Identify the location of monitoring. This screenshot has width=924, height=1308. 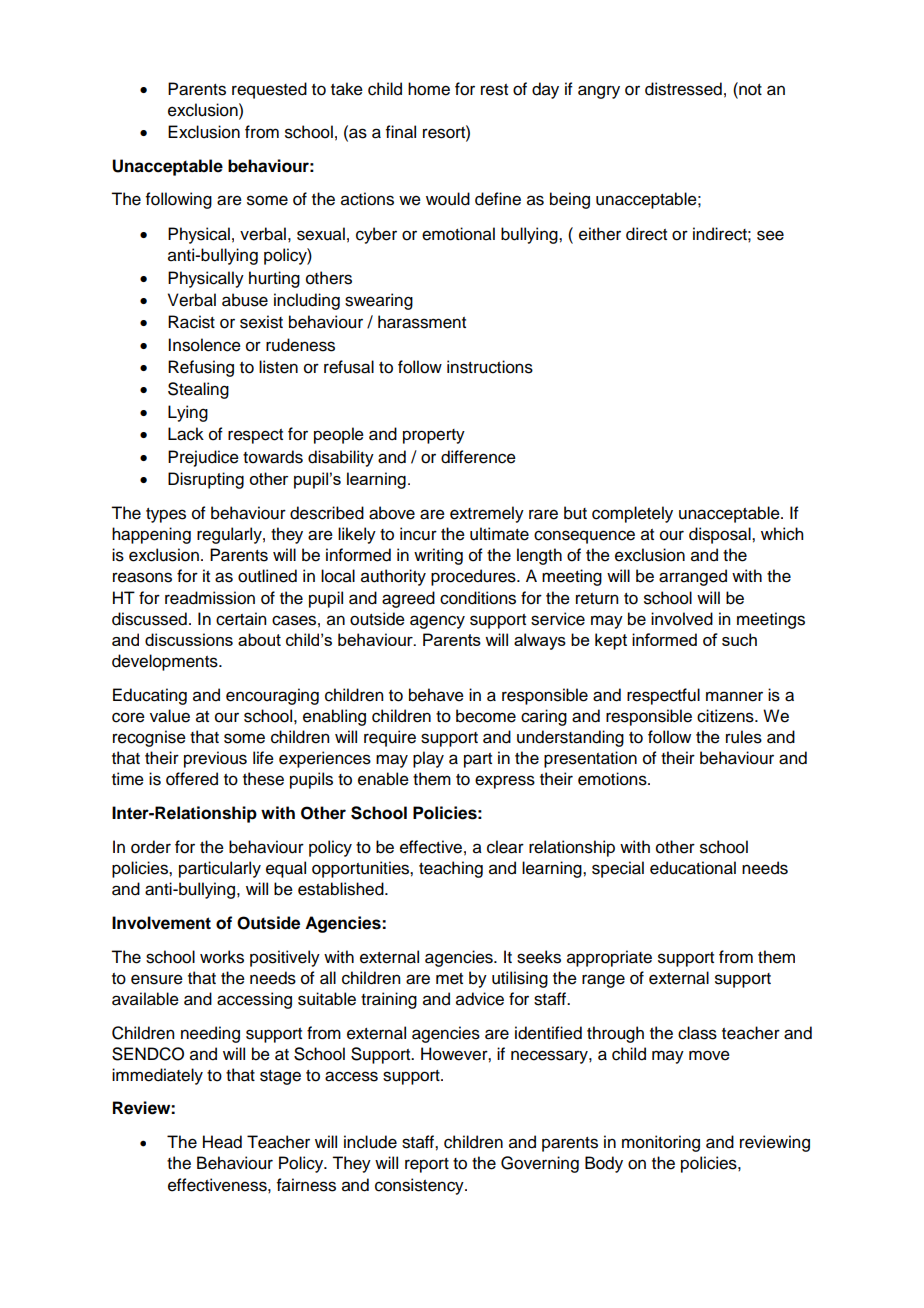
(661, 1143).
